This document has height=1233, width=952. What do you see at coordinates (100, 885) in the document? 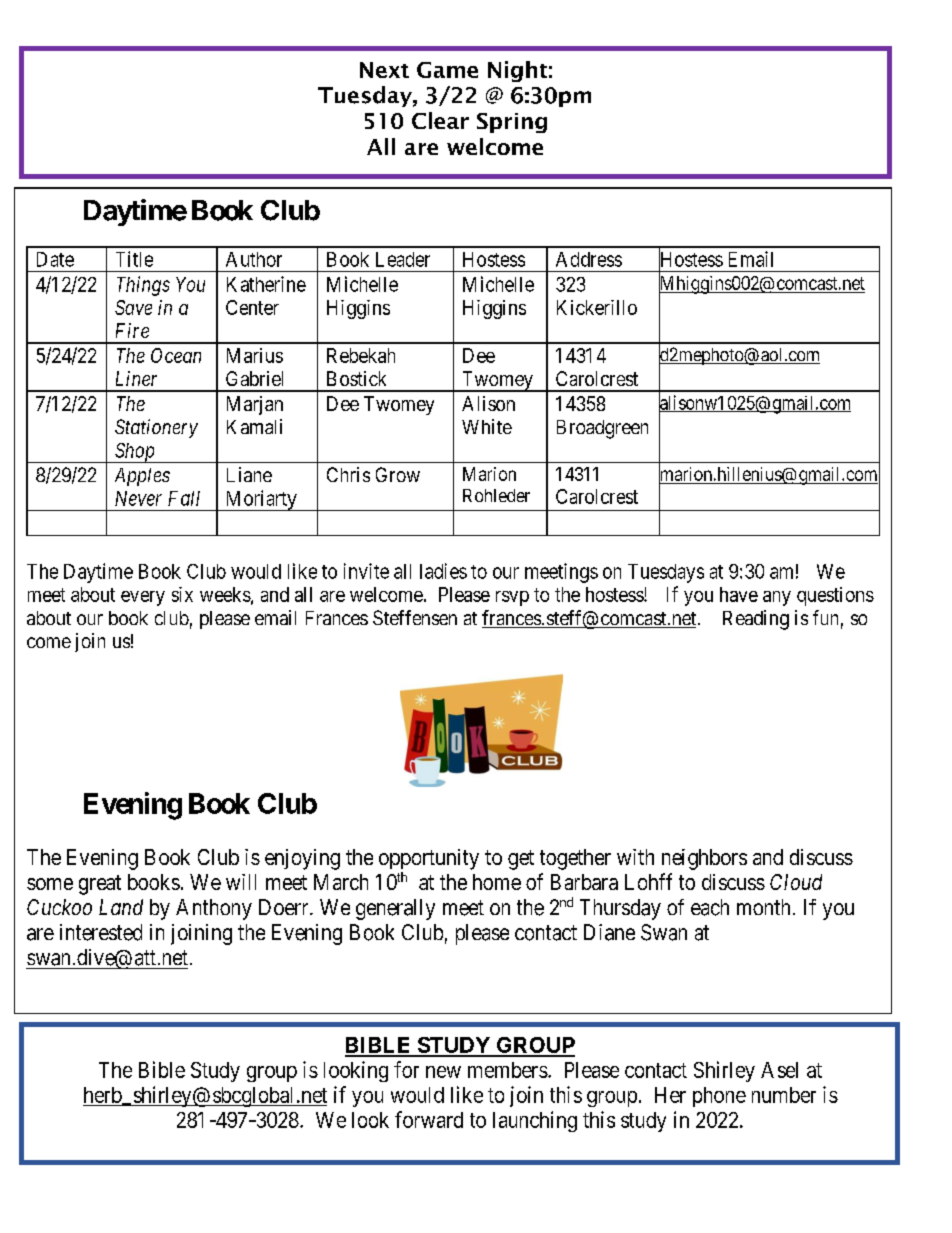
I see `great` at bounding box center [100, 885].
